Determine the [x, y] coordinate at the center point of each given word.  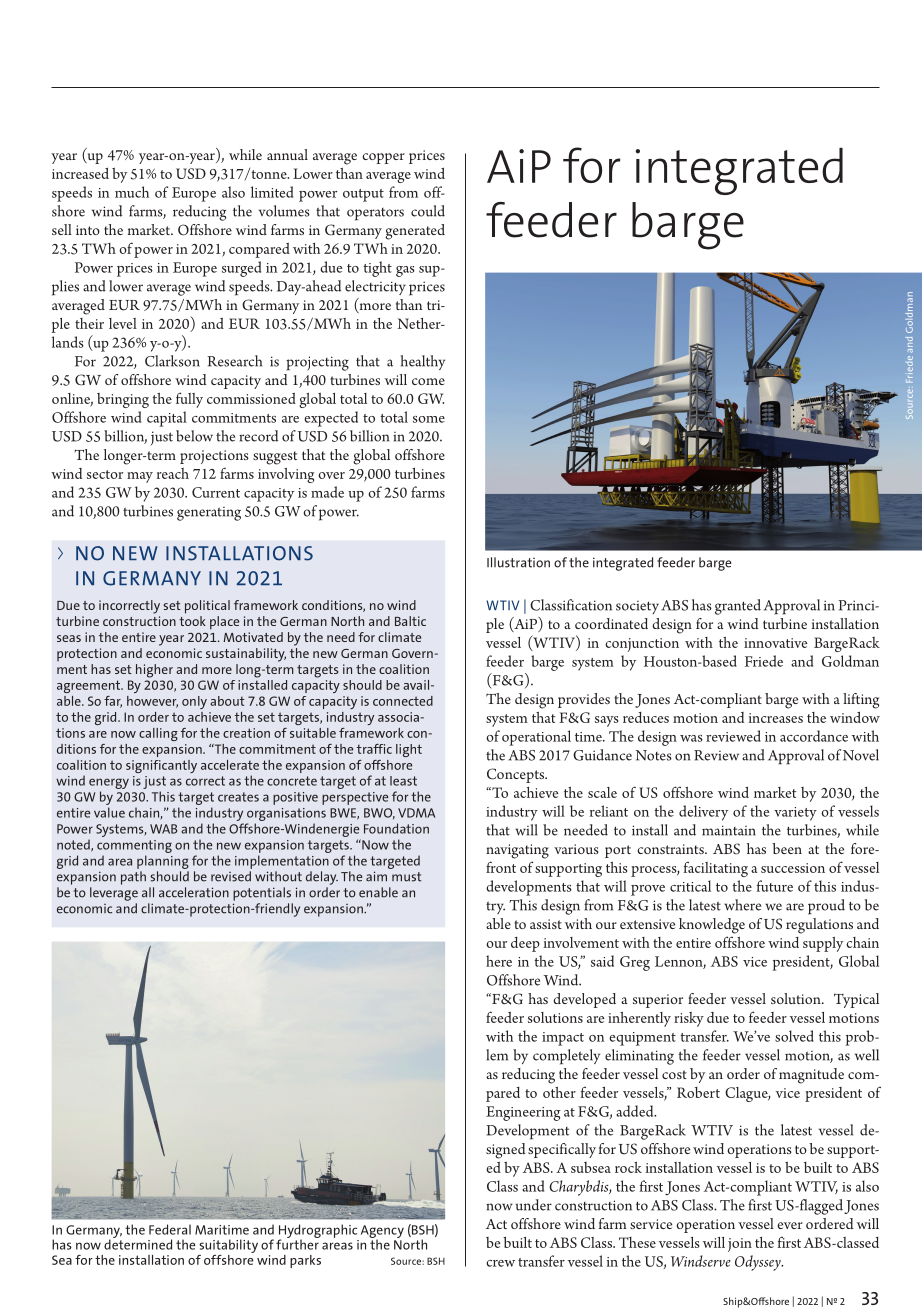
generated [415, 232]
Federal [170, 1229]
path [133, 878]
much [132, 192]
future [775, 886]
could [428, 211]
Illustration [518, 562]
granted [738, 607]
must [406, 877]
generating [209, 514]
